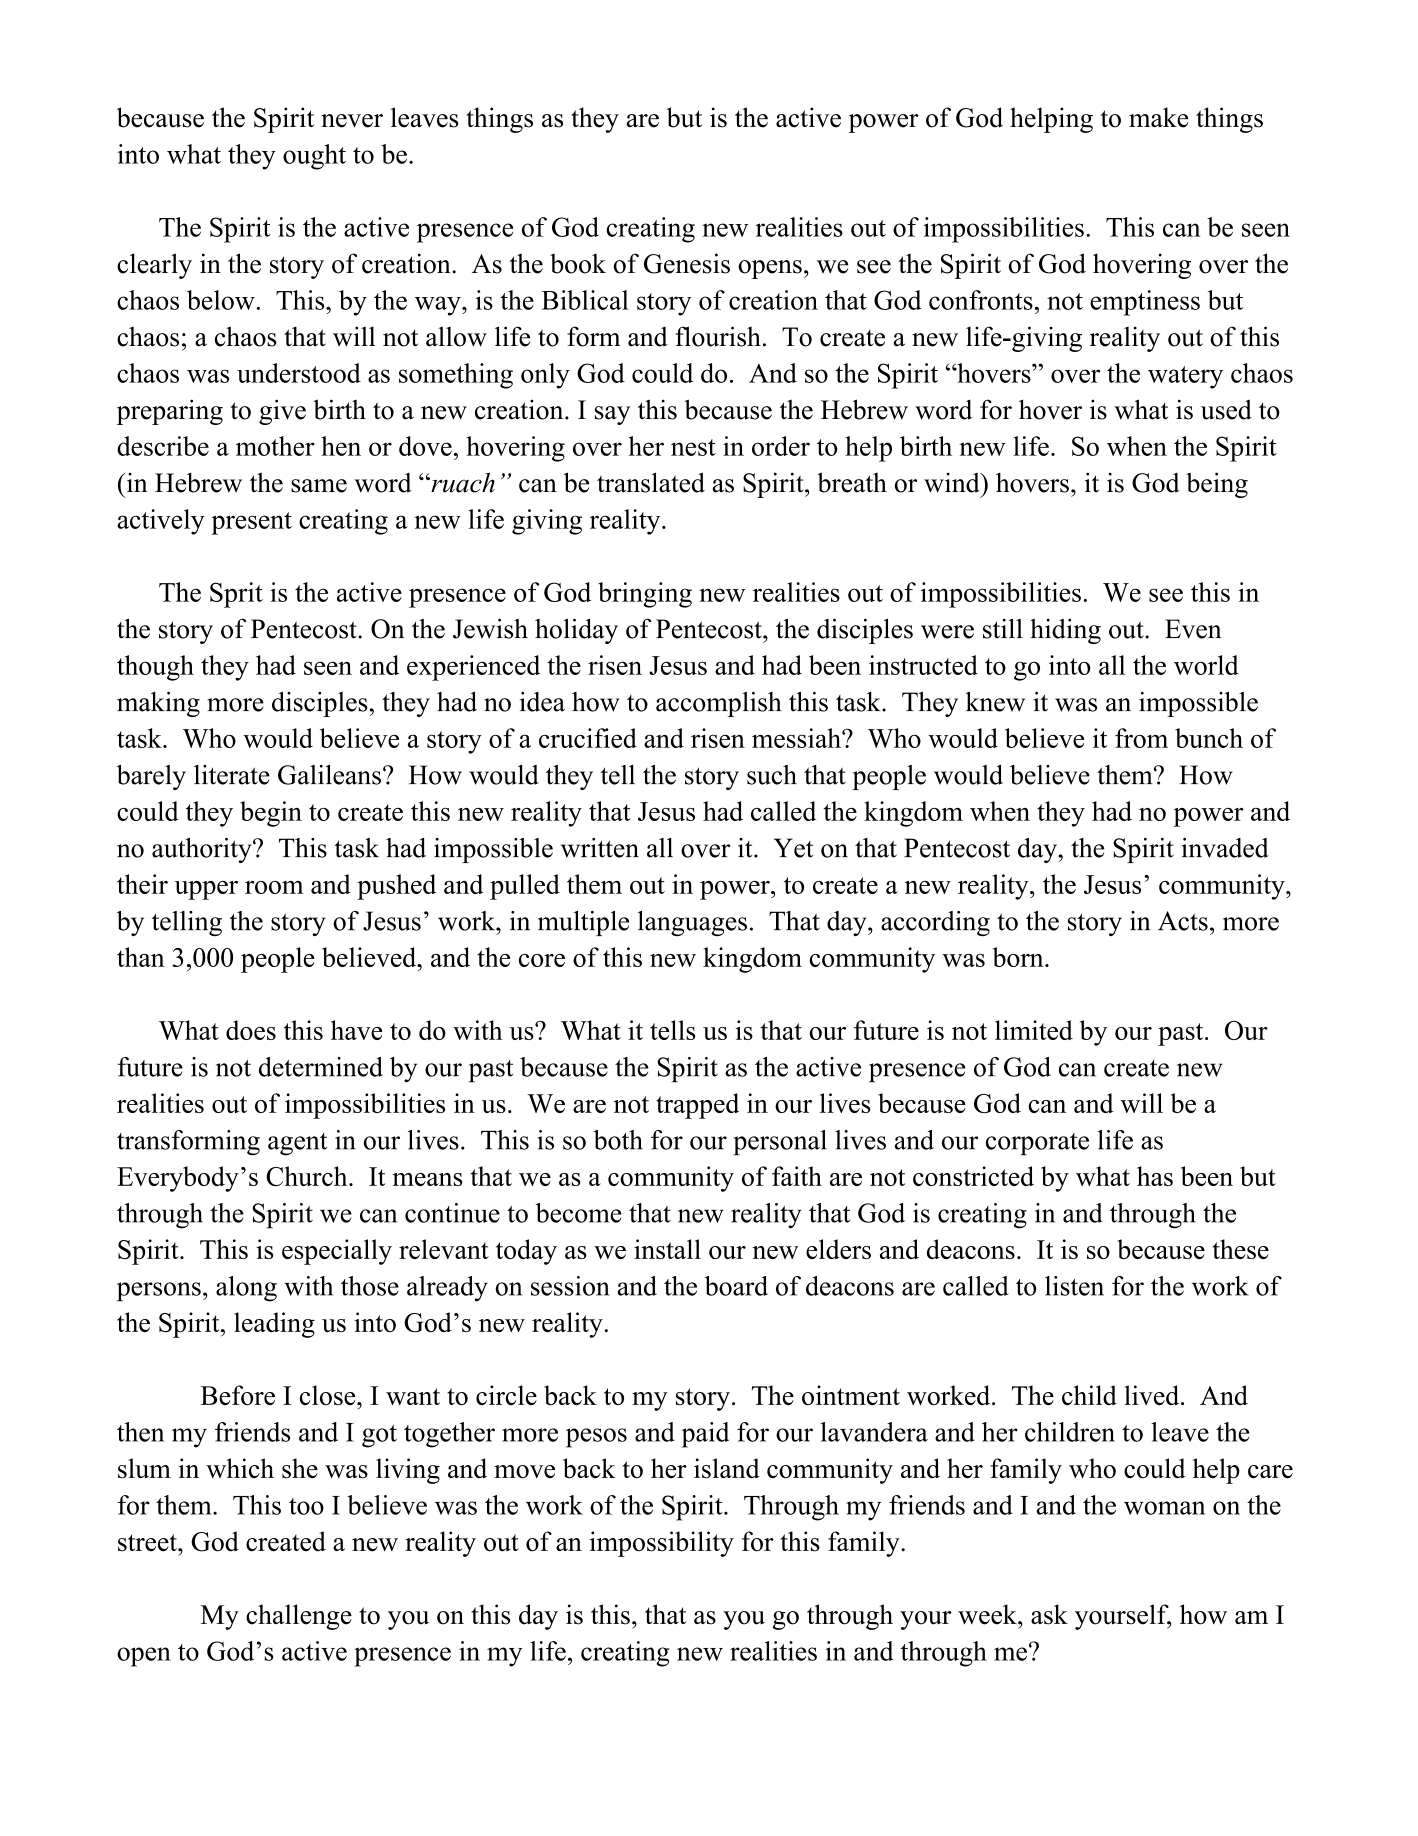  What do you see at coordinates (299, 1617) in the screenshot?
I see `challenge` at bounding box center [299, 1617].
